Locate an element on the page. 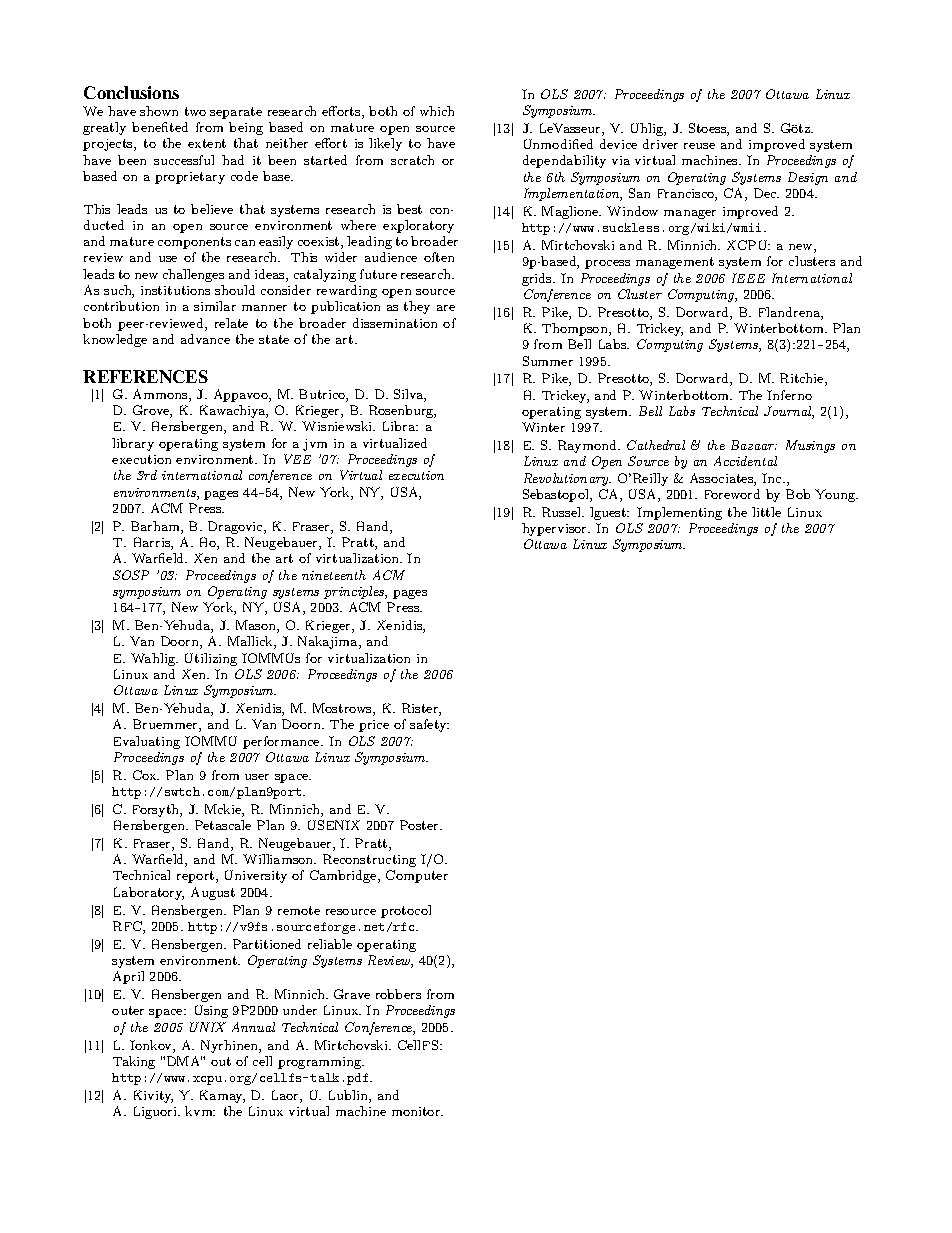 This image has height=1233, width=952. Mason is located at coordinates (257, 626).
